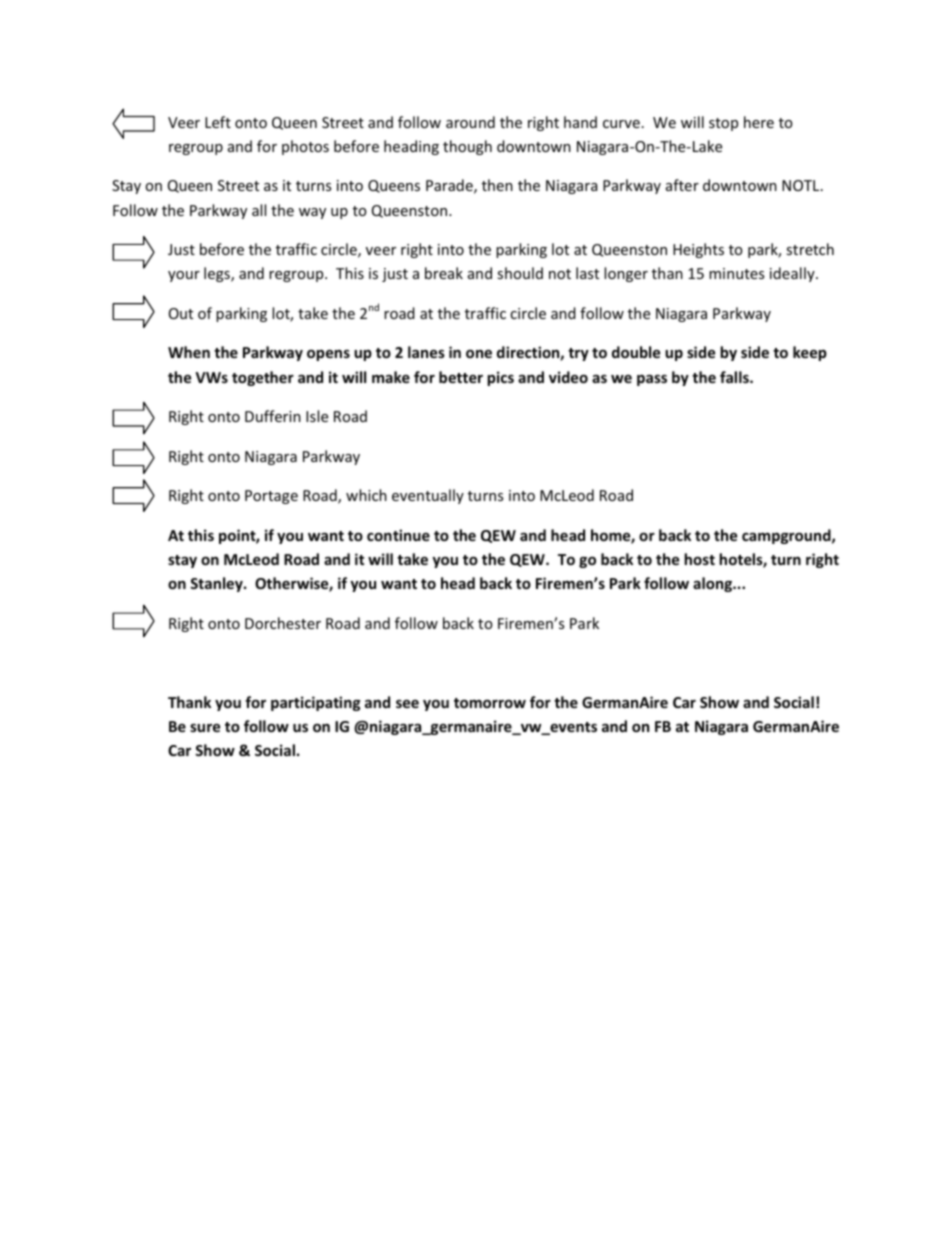  What do you see at coordinates (271, 497) in the screenshot?
I see `Portage` at bounding box center [271, 497].
